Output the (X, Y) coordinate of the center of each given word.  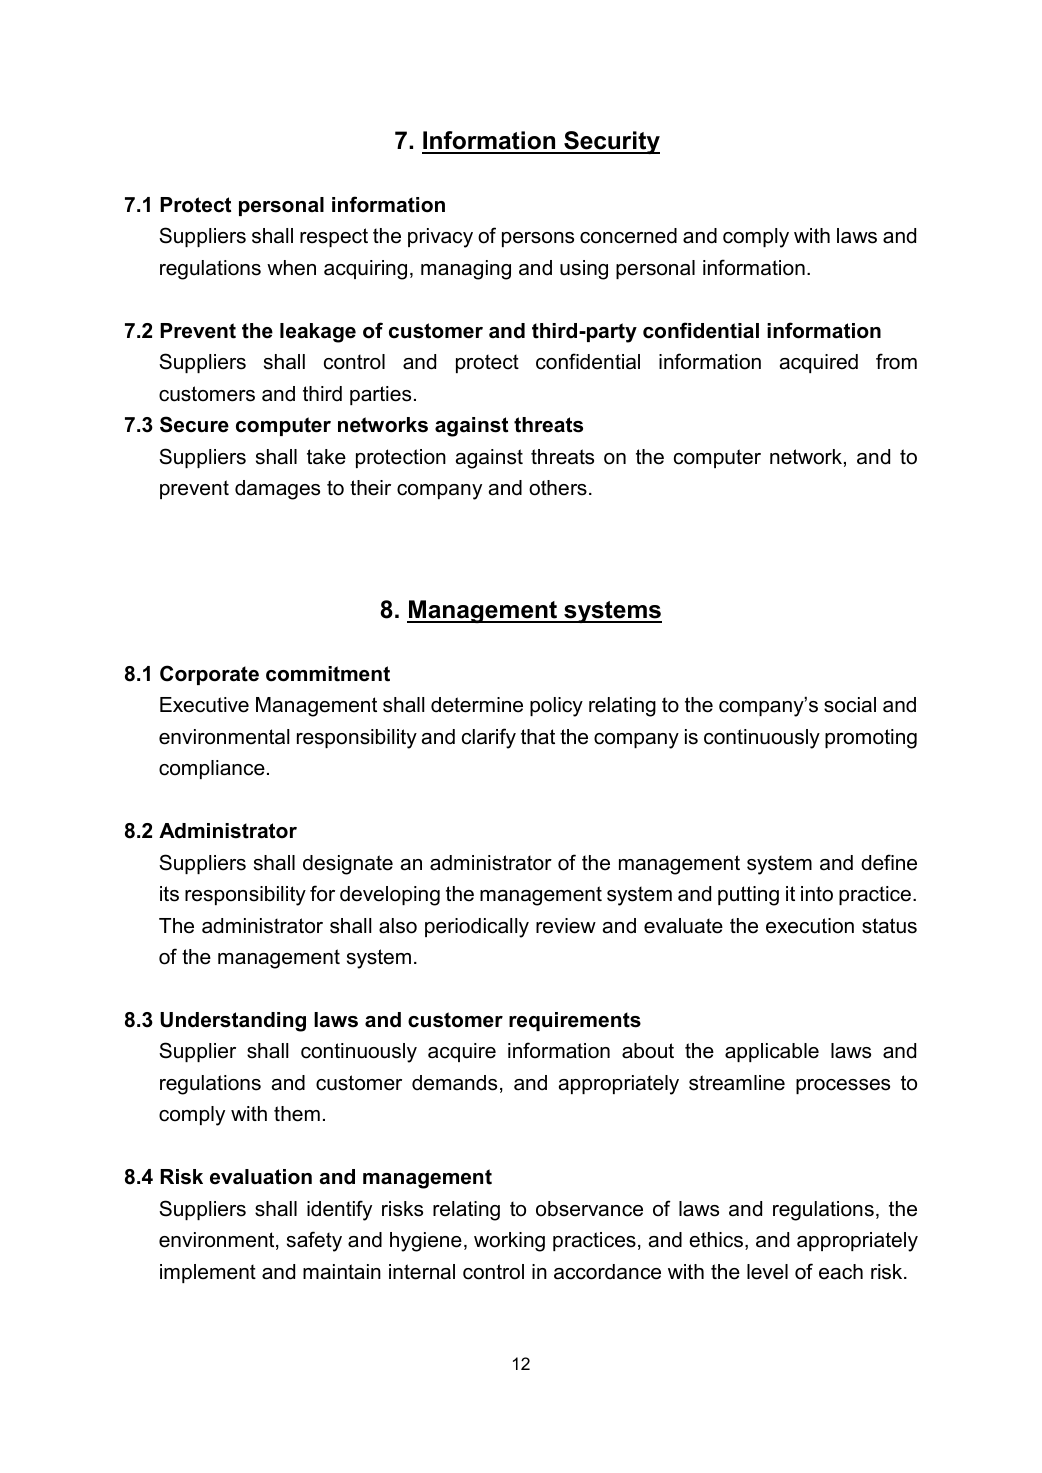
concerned (628, 236)
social (850, 705)
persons (538, 239)
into (817, 894)
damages (277, 490)
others (558, 488)
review (566, 926)
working (509, 1242)
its (169, 894)
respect (334, 237)
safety (314, 1241)
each (841, 1272)
